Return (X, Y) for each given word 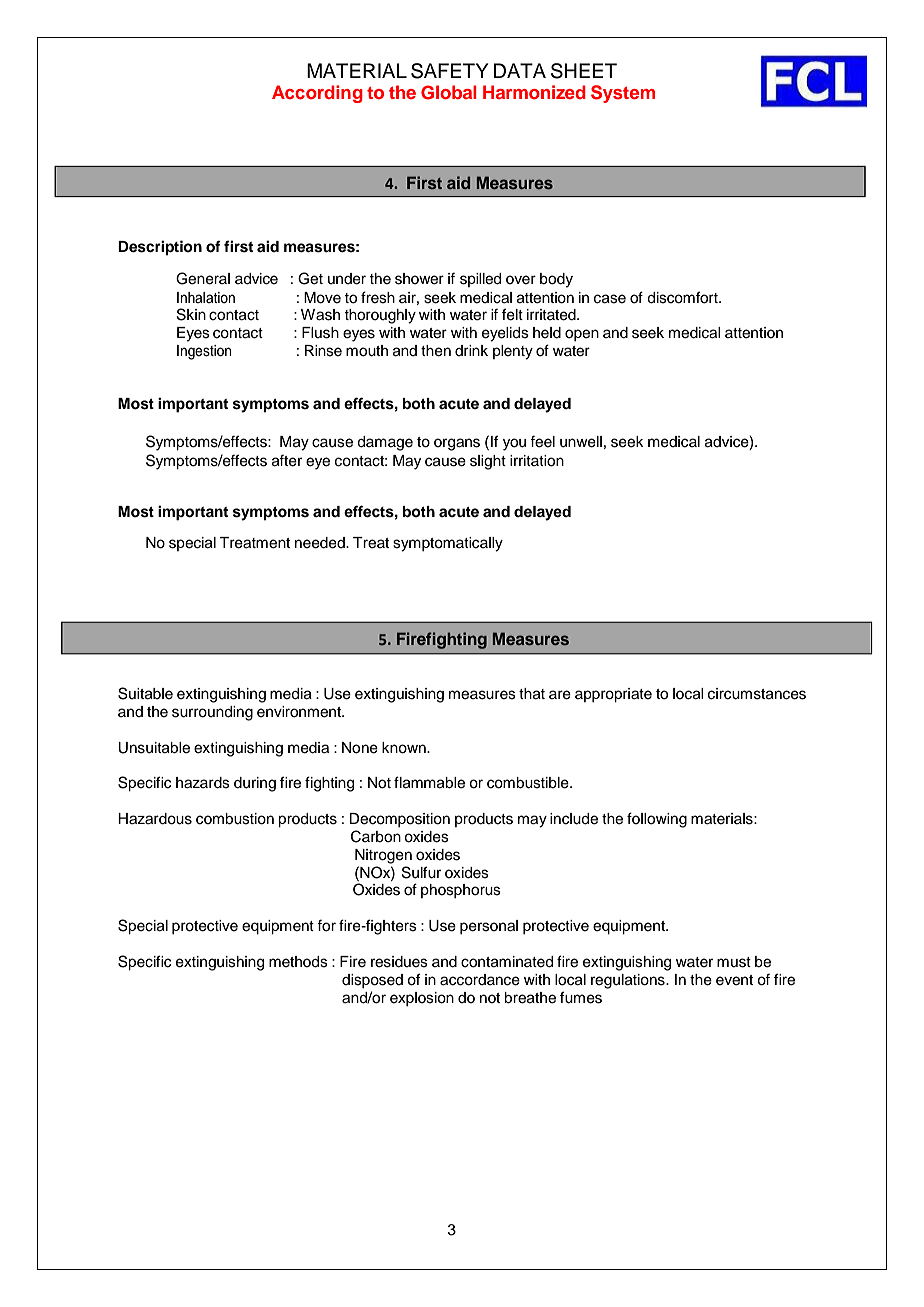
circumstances (757, 694)
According (317, 94)
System (623, 94)
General (203, 278)
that (532, 694)
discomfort (683, 297)
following (657, 820)
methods (298, 962)
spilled (480, 280)
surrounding (212, 713)
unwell (581, 442)
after (287, 461)
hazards (203, 783)
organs (457, 444)
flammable (429, 782)
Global (449, 92)
